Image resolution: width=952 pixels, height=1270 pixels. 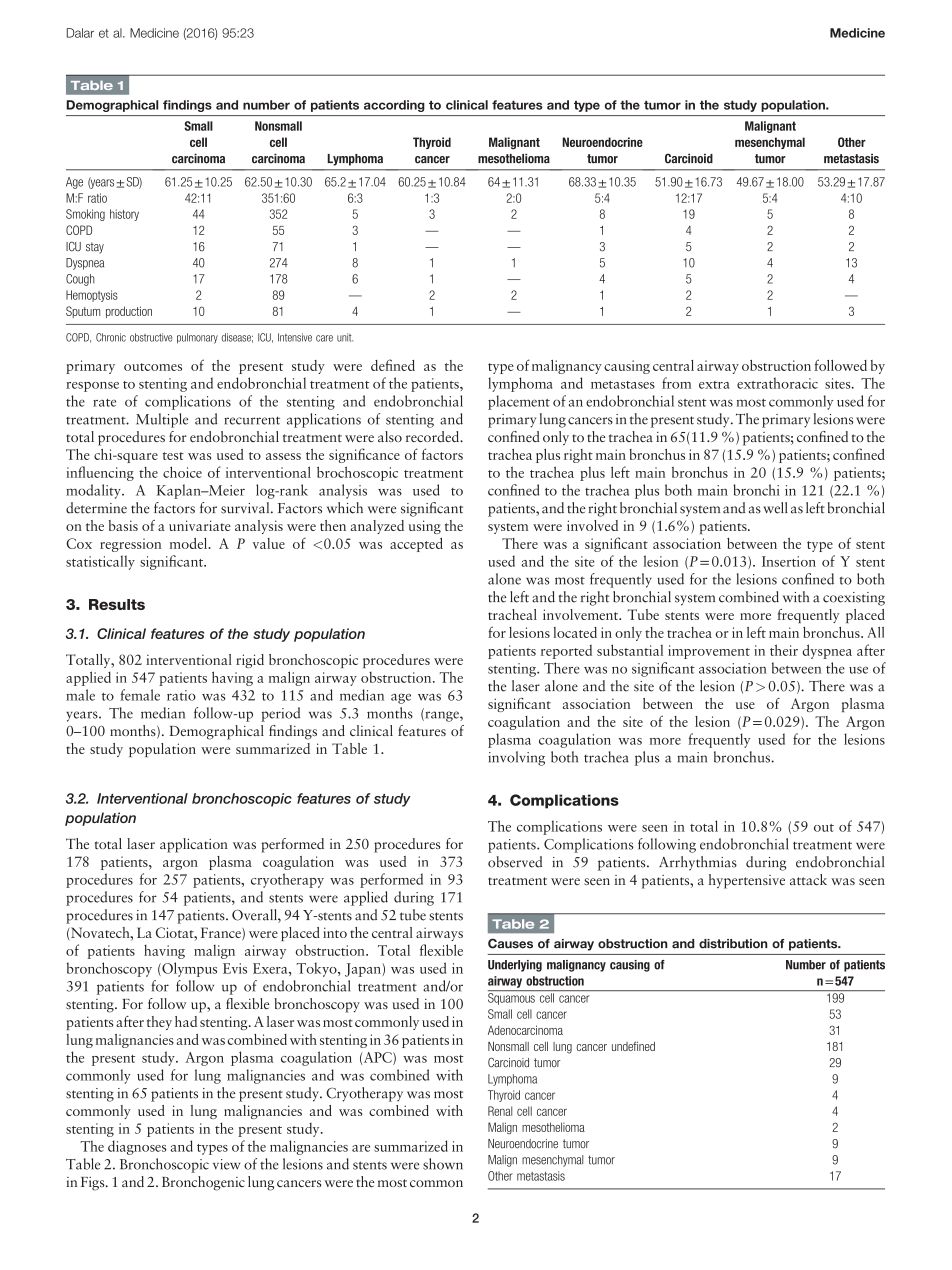 What do you see at coordinates (280, 714) in the image?
I see `period` at bounding box center [280, 714].
